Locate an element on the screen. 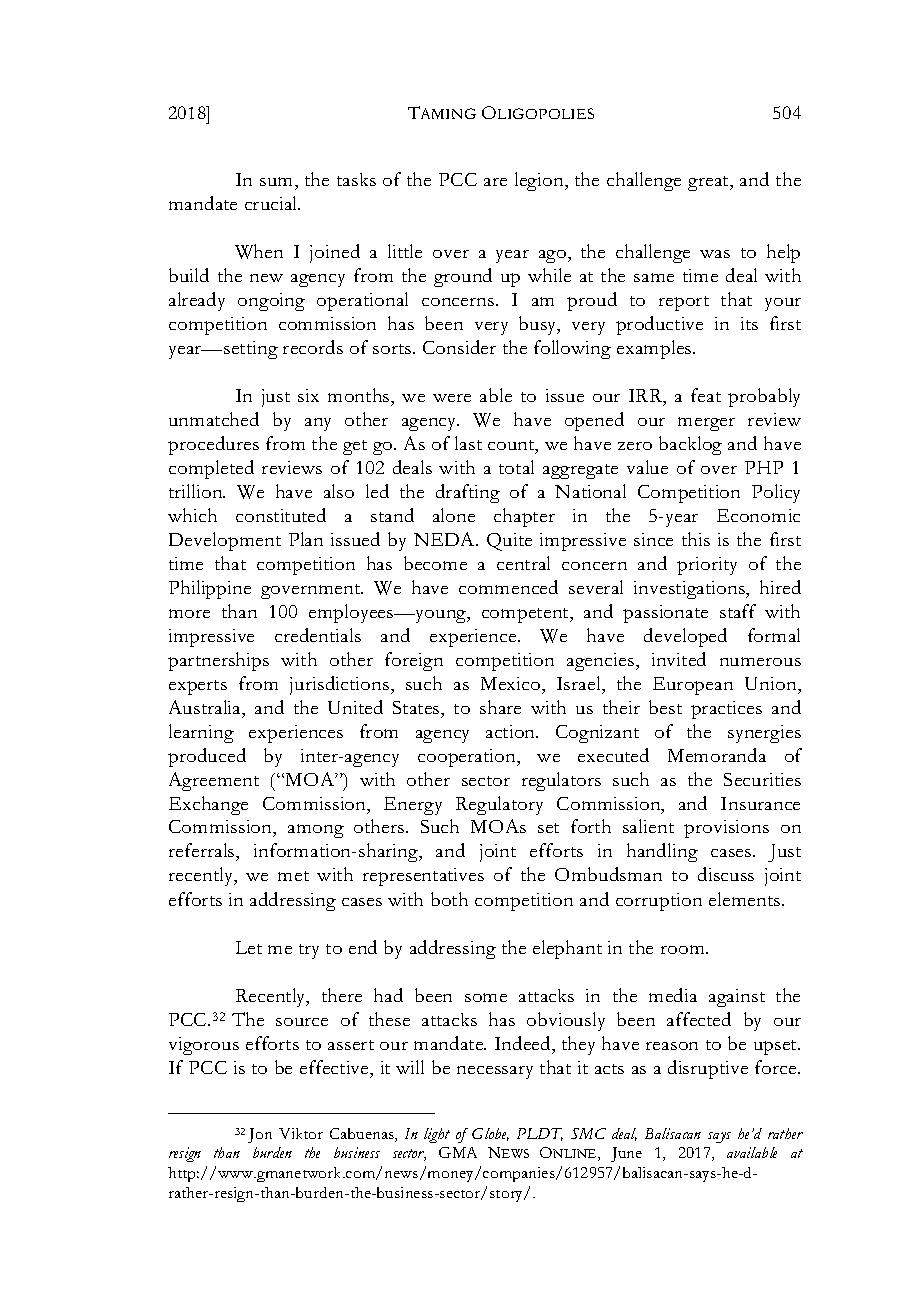 The image size is (924, 1314). great is located at coordinates (710, 183).
